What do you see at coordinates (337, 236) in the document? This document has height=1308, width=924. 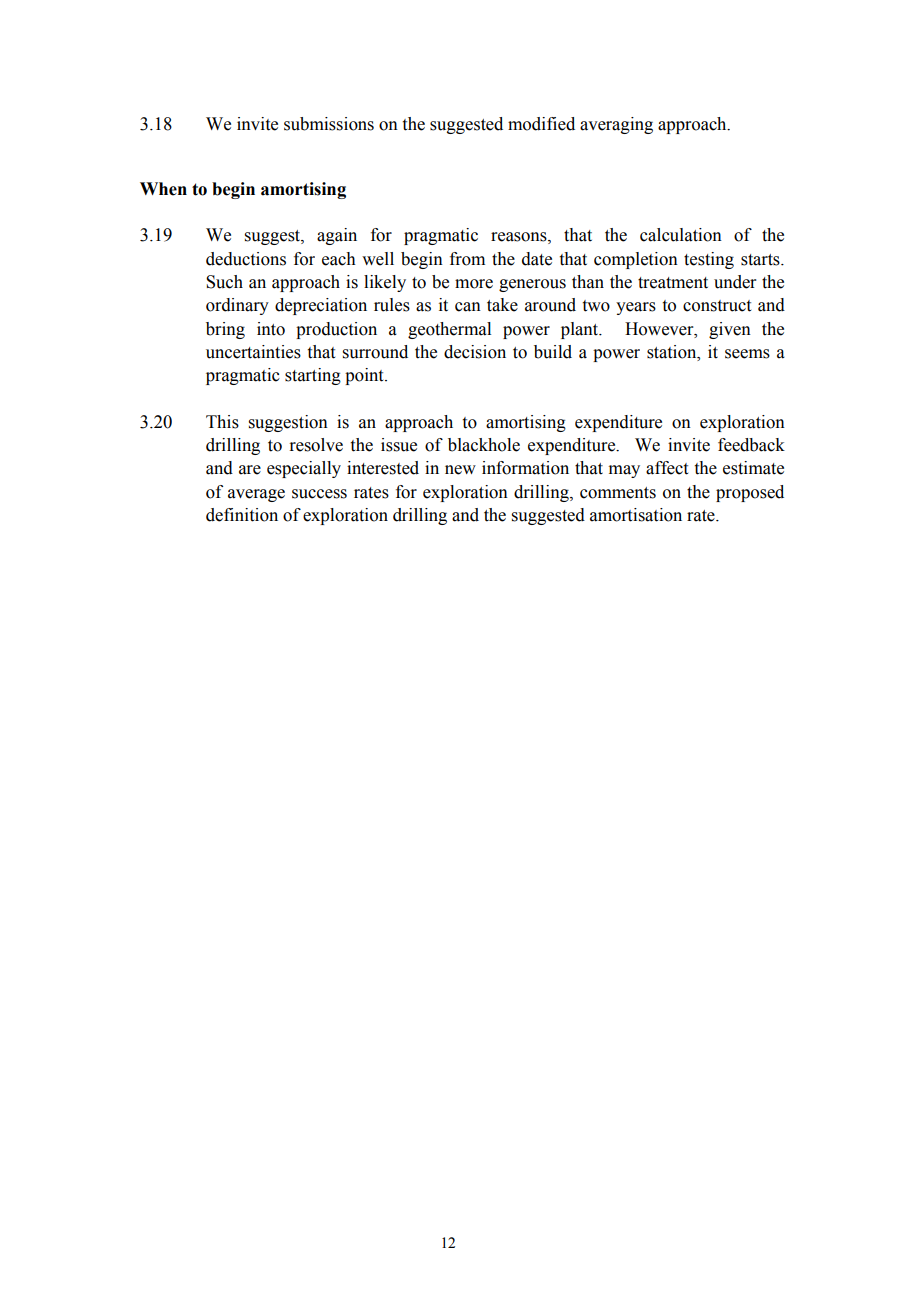 I see `again` at bounding box center [337, 236].
